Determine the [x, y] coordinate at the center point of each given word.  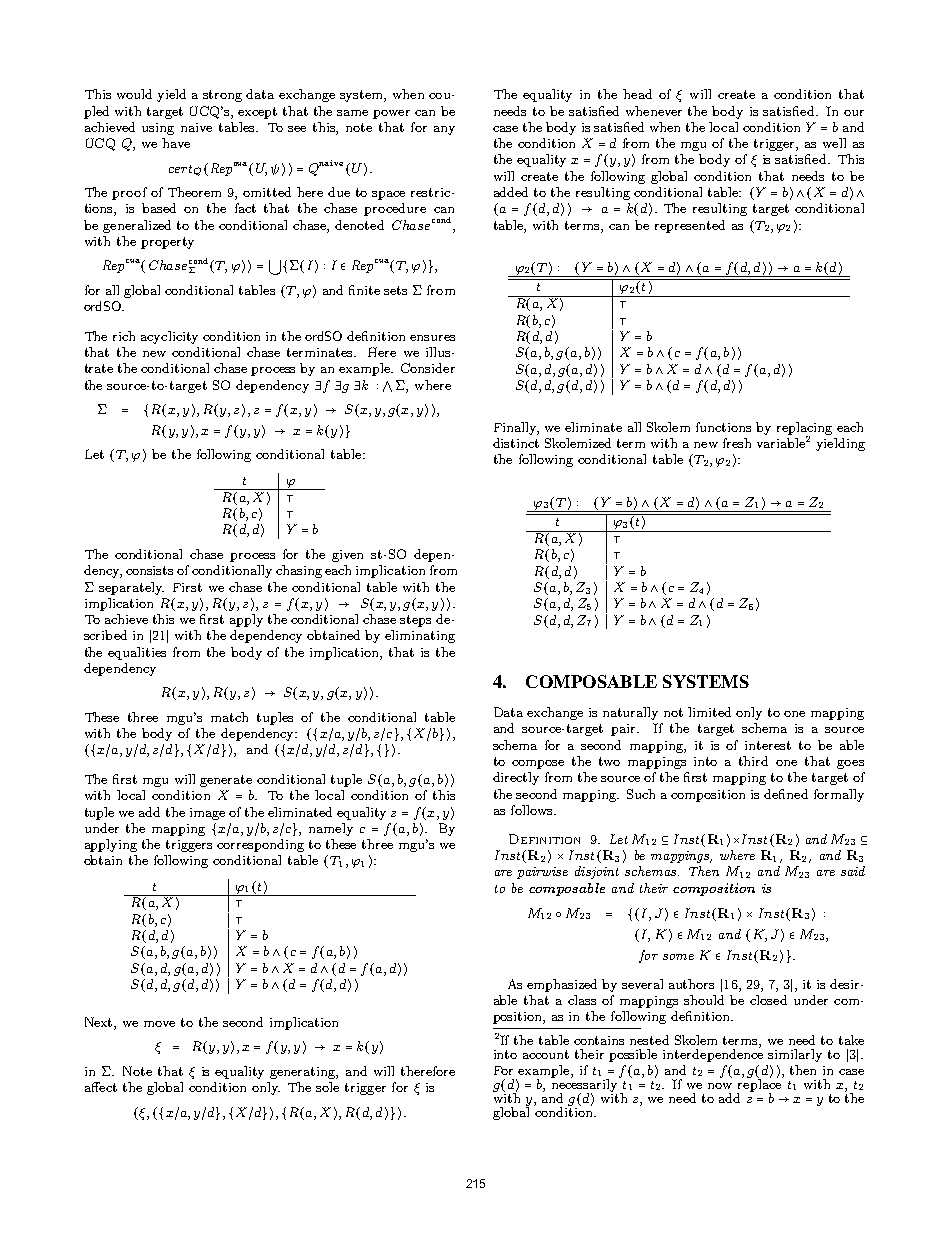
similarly [795, 1055]
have [176, 143]
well [834, 143]
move [159, 1024]
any [444, 130]
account [546, 1054]
